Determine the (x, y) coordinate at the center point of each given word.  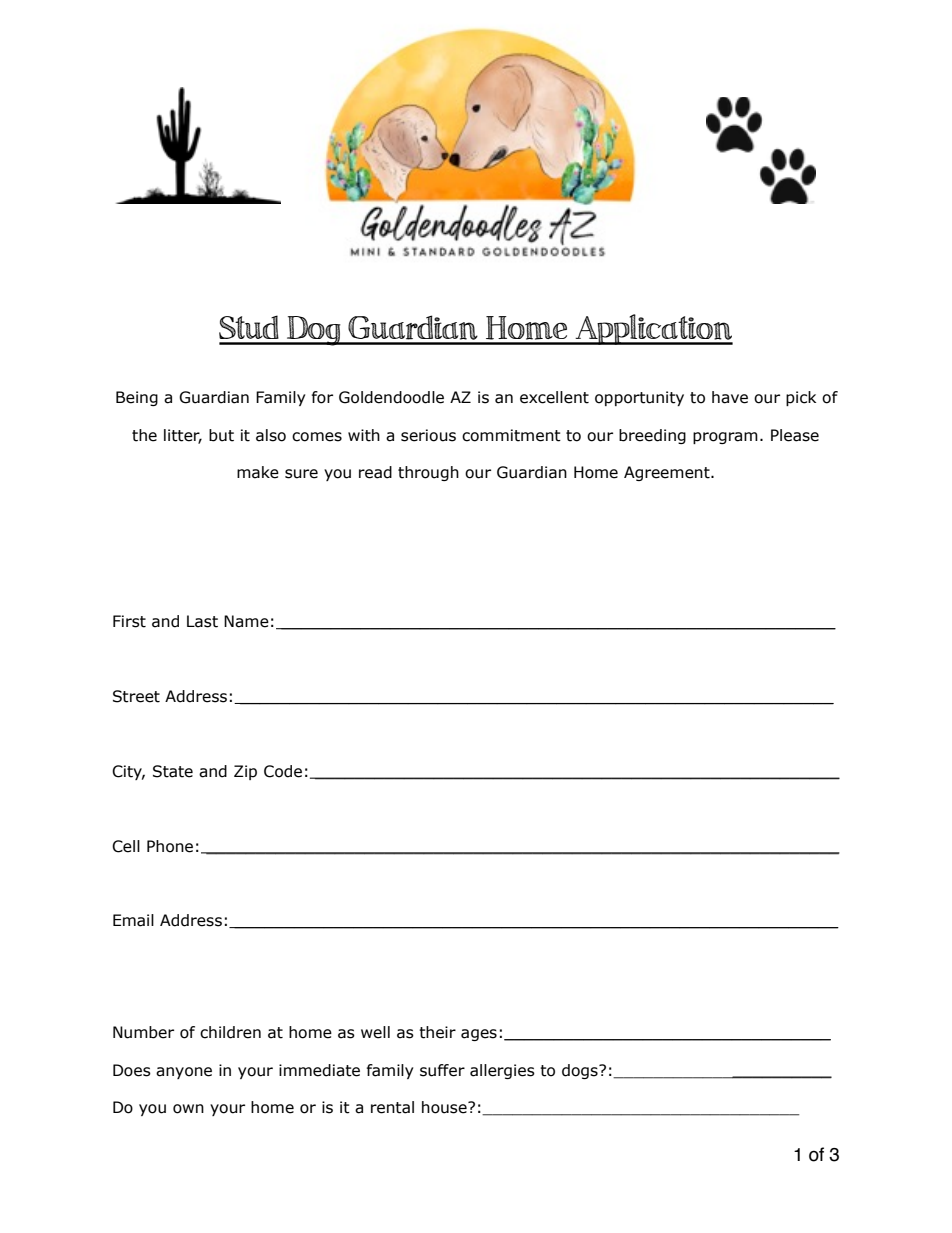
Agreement (668, 473)
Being (137, 398)
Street (136, 696)
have (730, 397)
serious (428, 435)
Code (283, 771)
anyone (184, 1073)
